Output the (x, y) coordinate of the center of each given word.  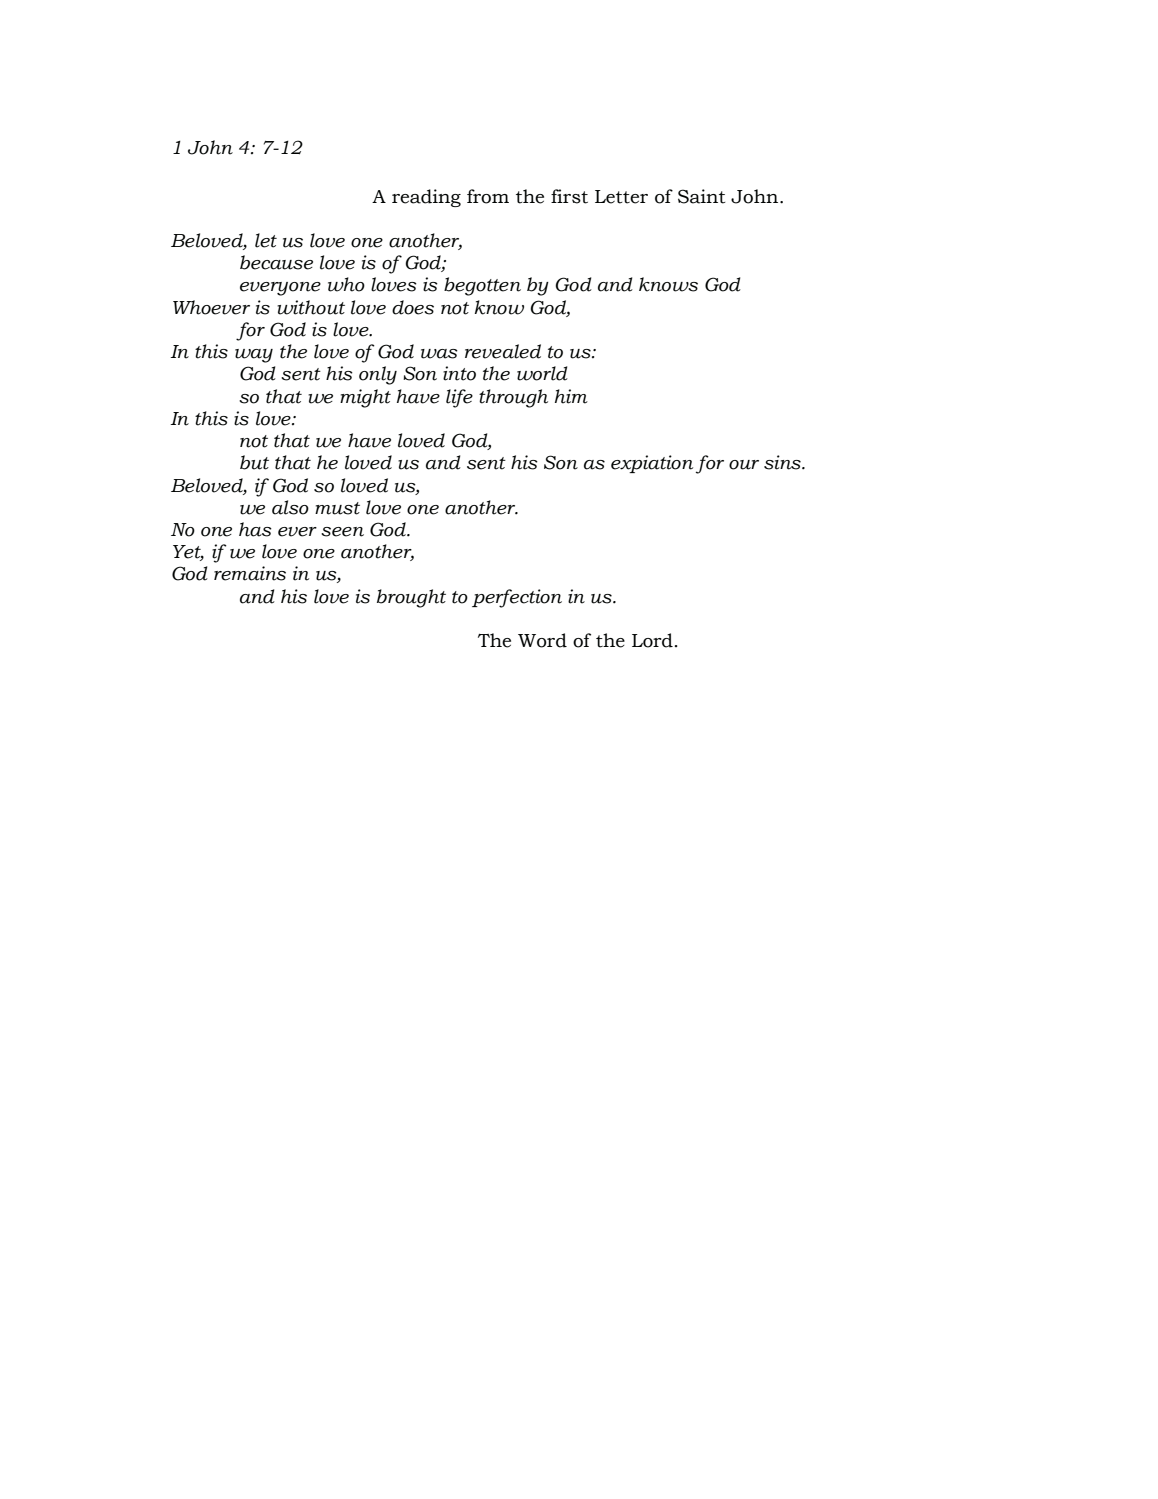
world (542, 373)
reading (426, 198)
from (488, 196)
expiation (652, 464)
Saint (701, 196)
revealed (503, 351)
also (290, 507)
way (254, 356)
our (744, 465)
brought (411, 598)
